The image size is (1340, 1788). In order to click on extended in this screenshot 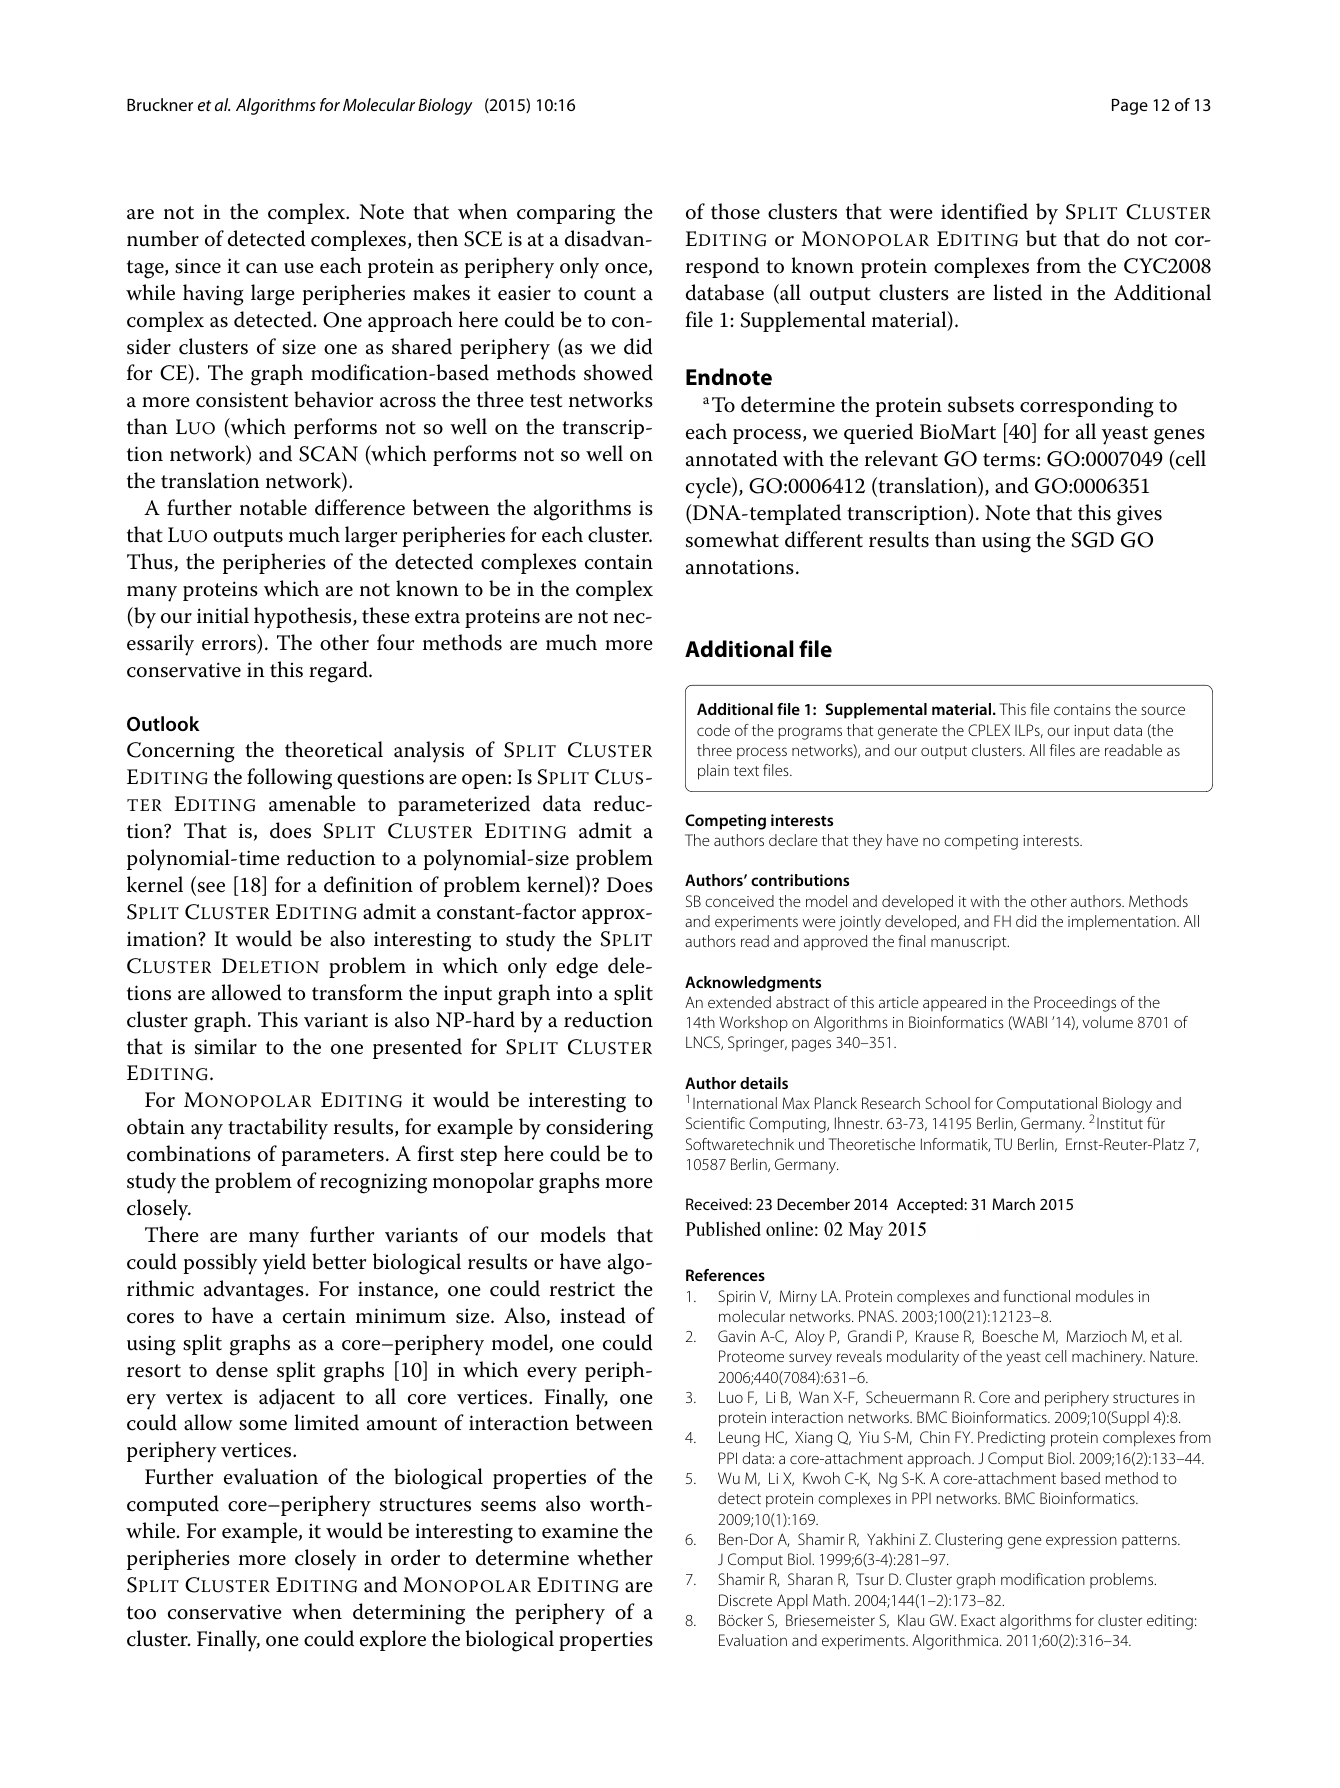, I will do `click(739, 1002)`.
